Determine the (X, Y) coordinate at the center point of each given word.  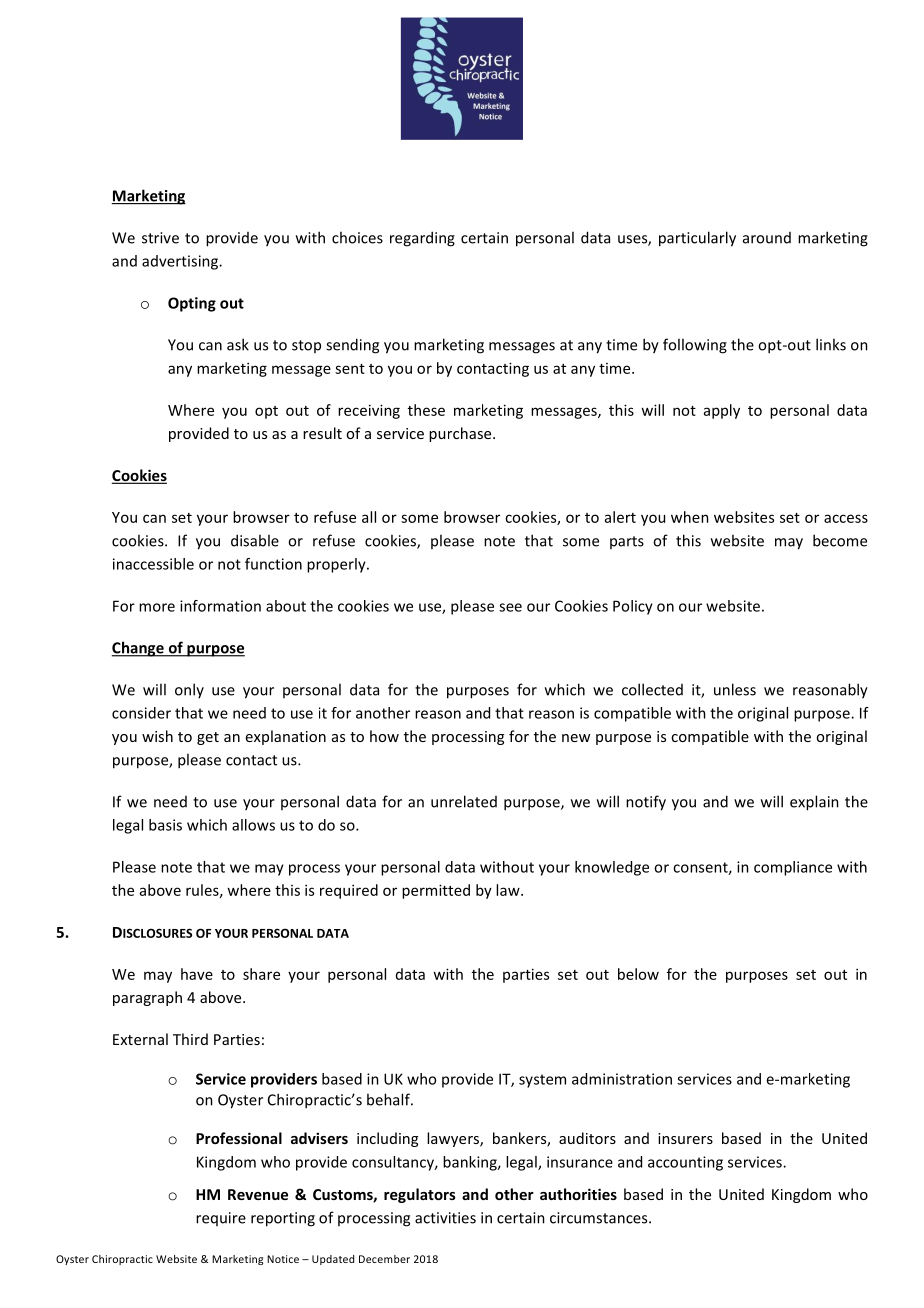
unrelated (464, 801)
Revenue (258, 1194)
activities (445, 1218)
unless (735, 689)
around (767, 238)
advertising (181, 262)
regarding (422, 239)
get (208, 738)
